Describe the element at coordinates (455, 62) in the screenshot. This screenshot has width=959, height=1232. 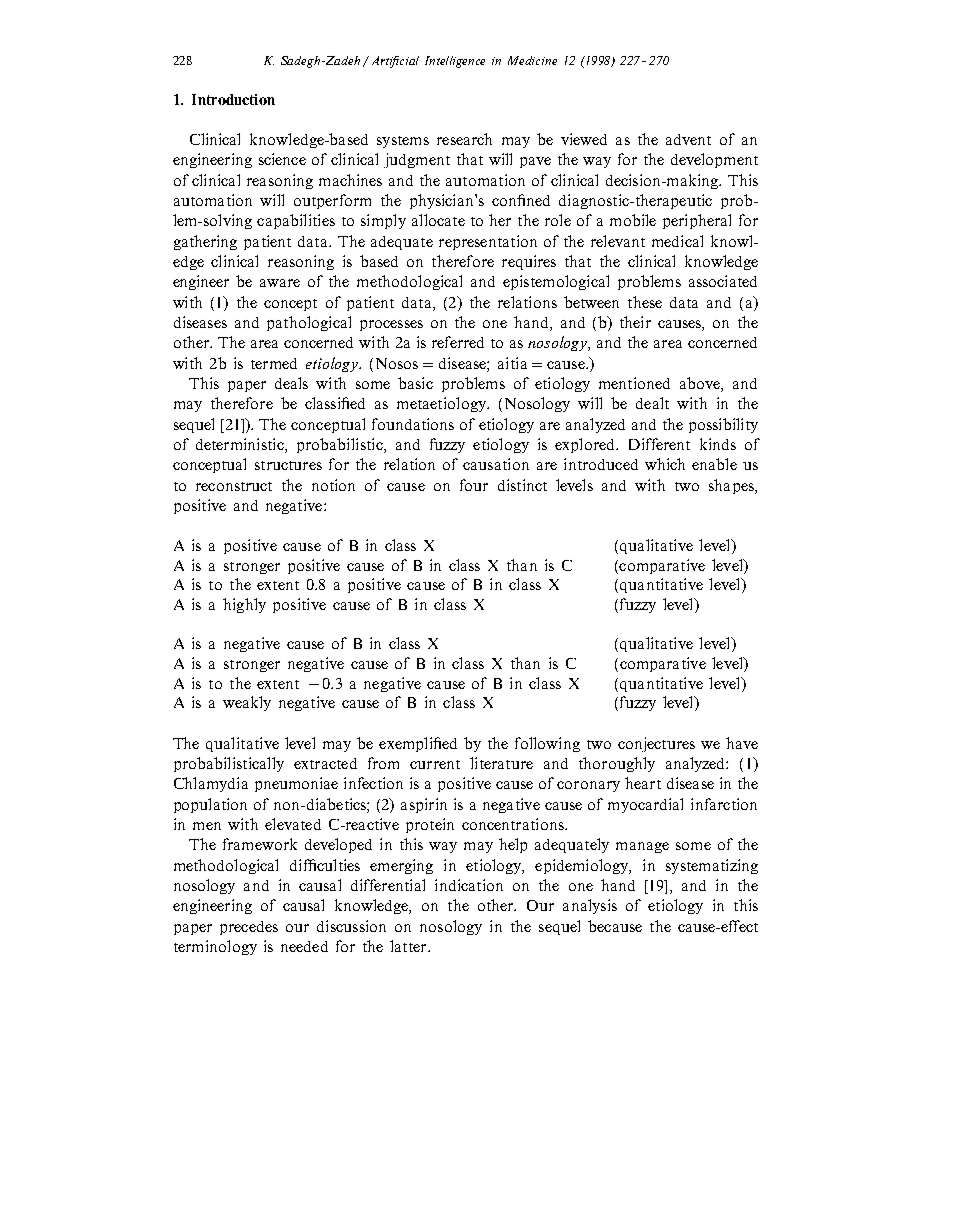
I see `Intelligence` at that location.
